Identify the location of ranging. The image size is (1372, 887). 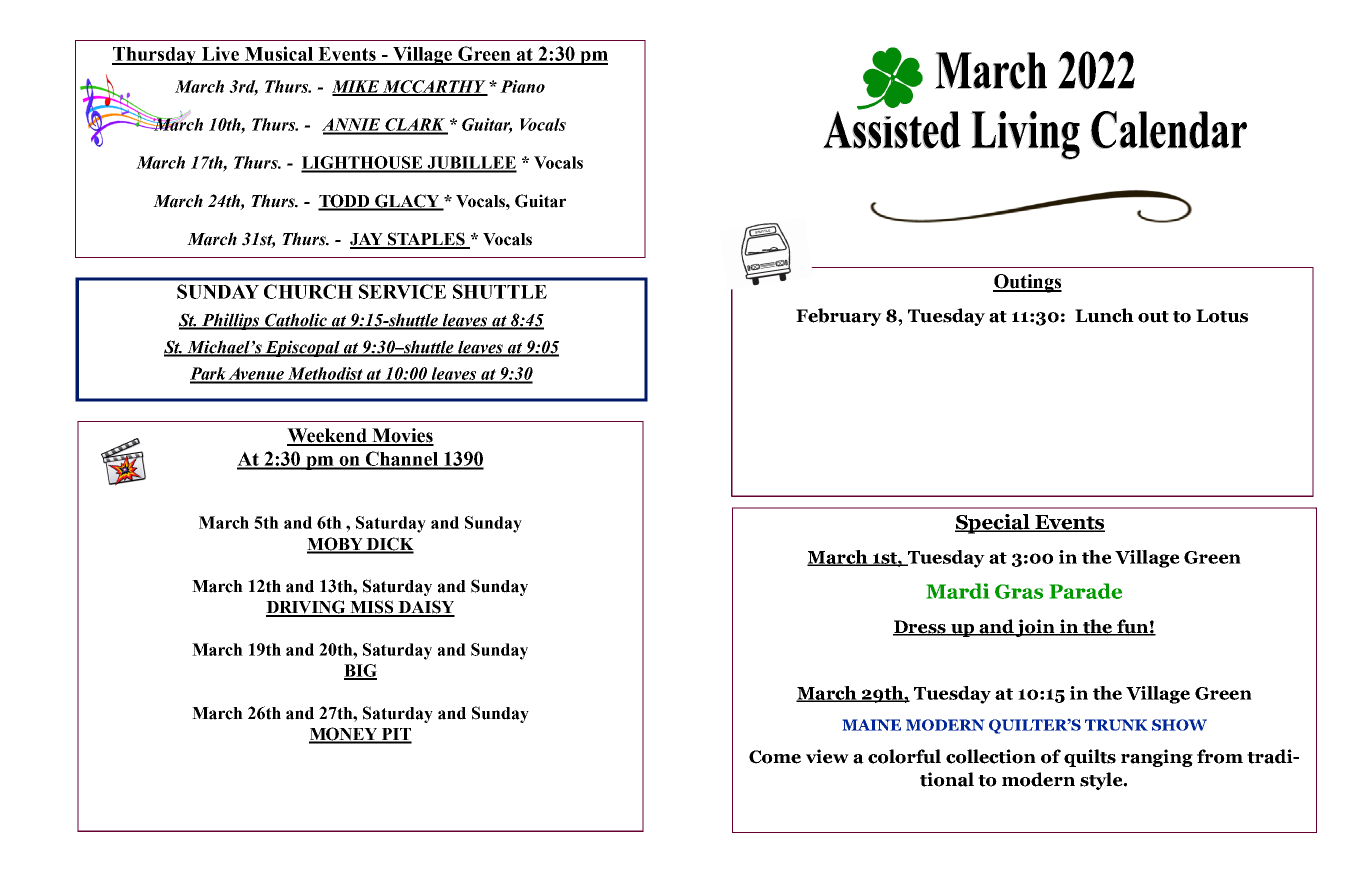
(1157, 758).
